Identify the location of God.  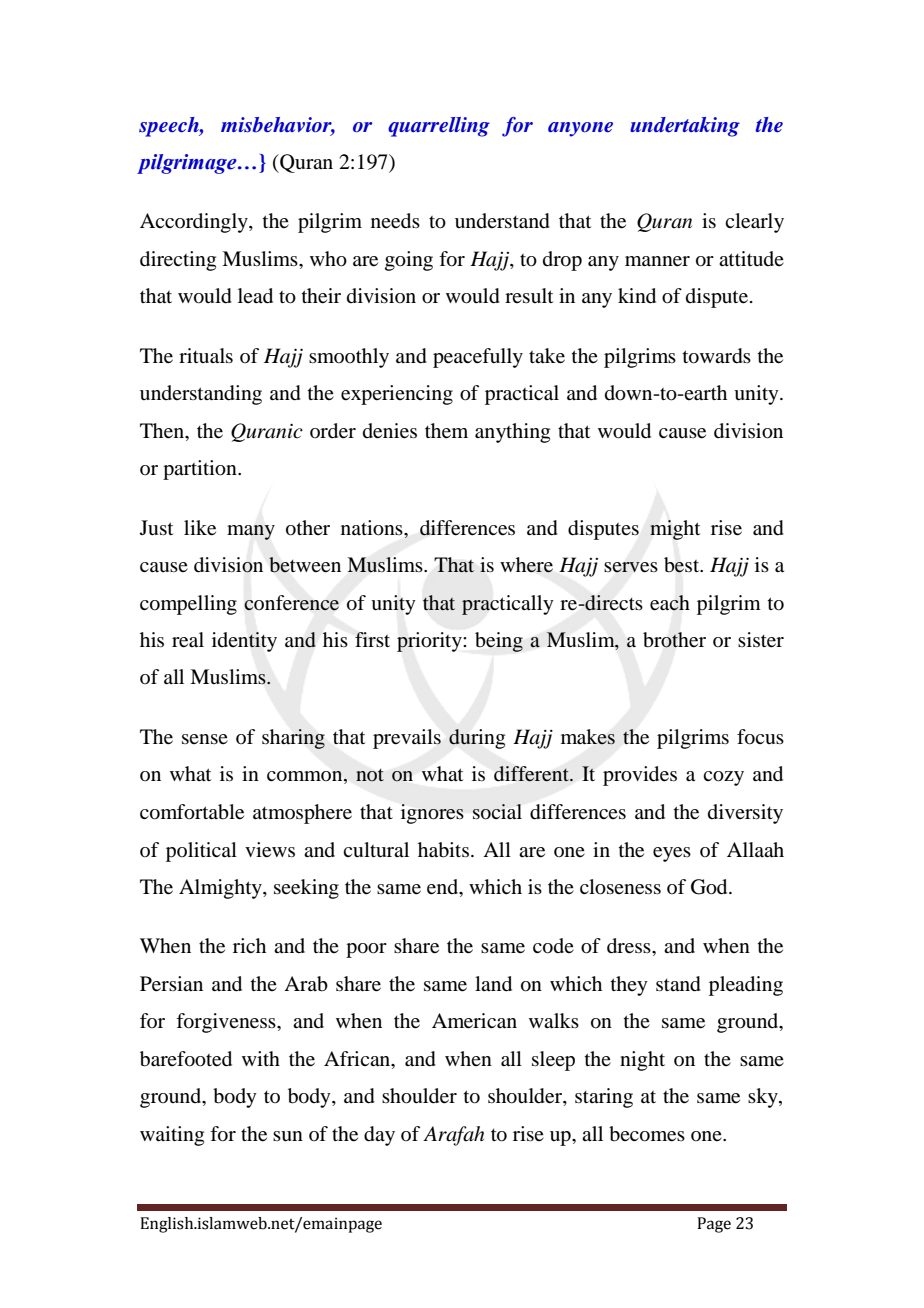
(710, 887).
